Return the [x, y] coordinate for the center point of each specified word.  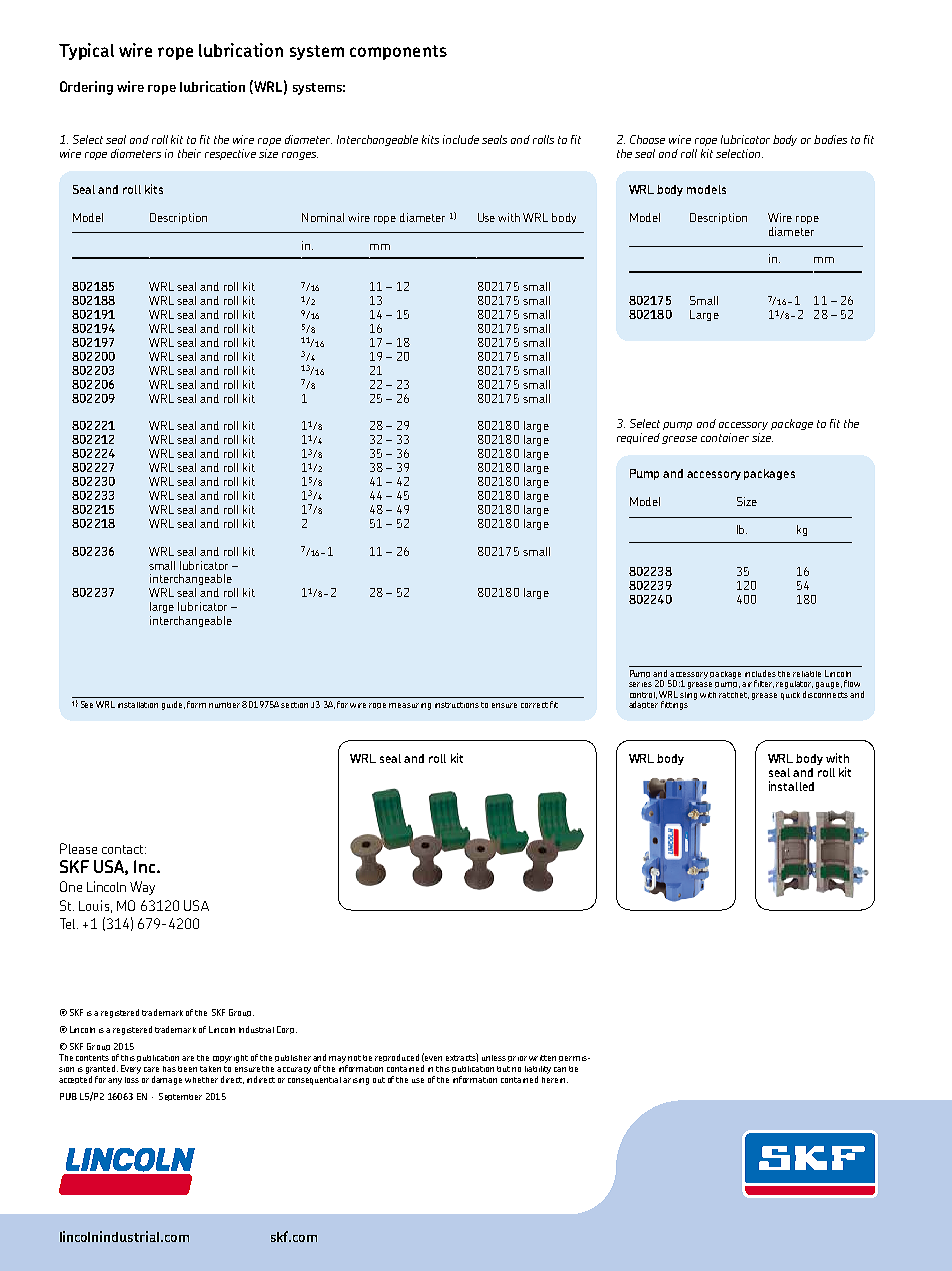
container [725, 437]
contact [124, 849]
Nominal [323, 217]
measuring [410, 706]
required [638, 438]
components [398, 52]
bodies [830, 139]
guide [173, 705]
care [151, 1069]
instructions [457, 705]
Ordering [86, 88]
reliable [807, 674]
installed [791, 786]
